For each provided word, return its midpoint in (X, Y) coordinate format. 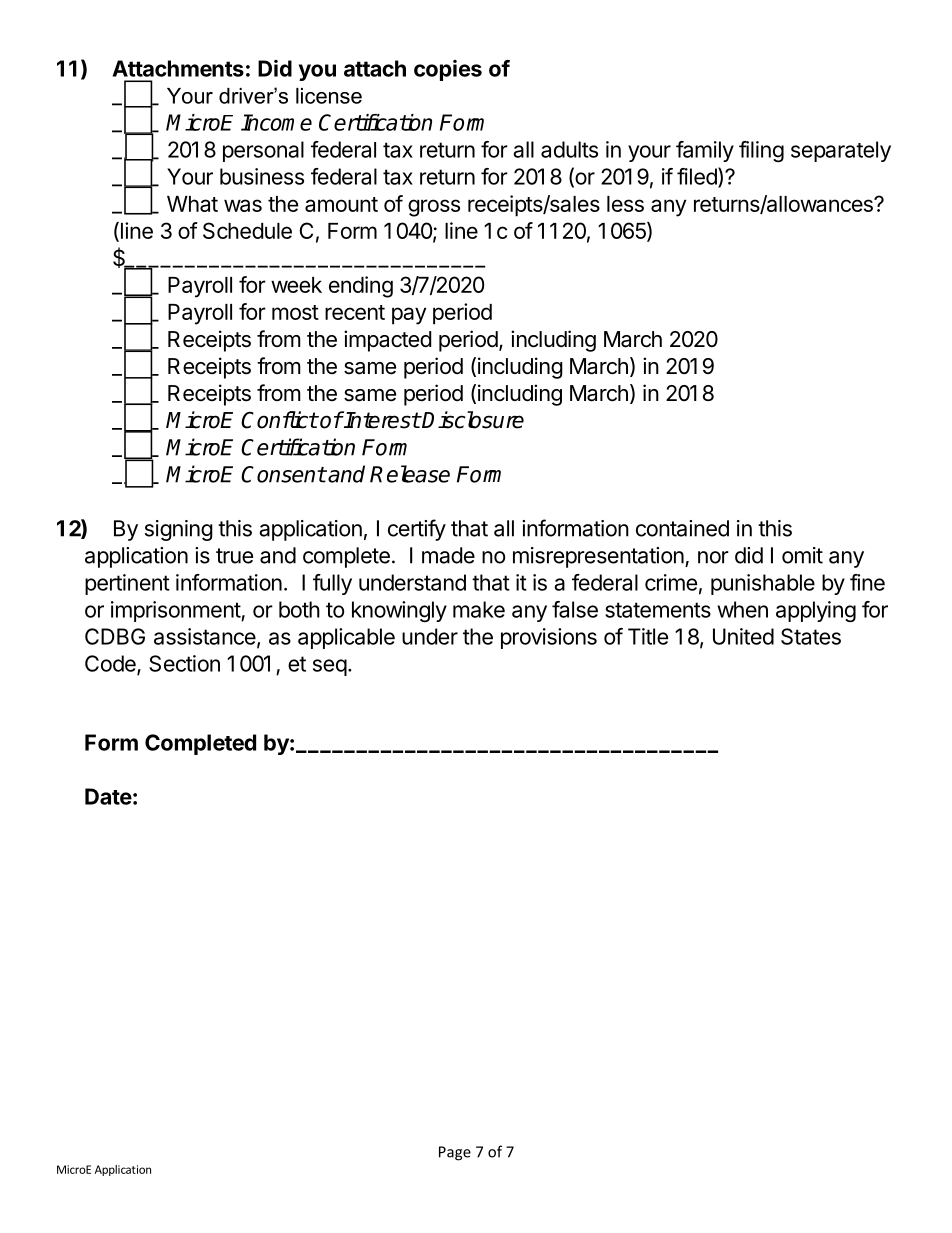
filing (761, 151)
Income (276, 122)
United (743, 636)
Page (455, 1153)
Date (108, 796)
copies (448, 70)
